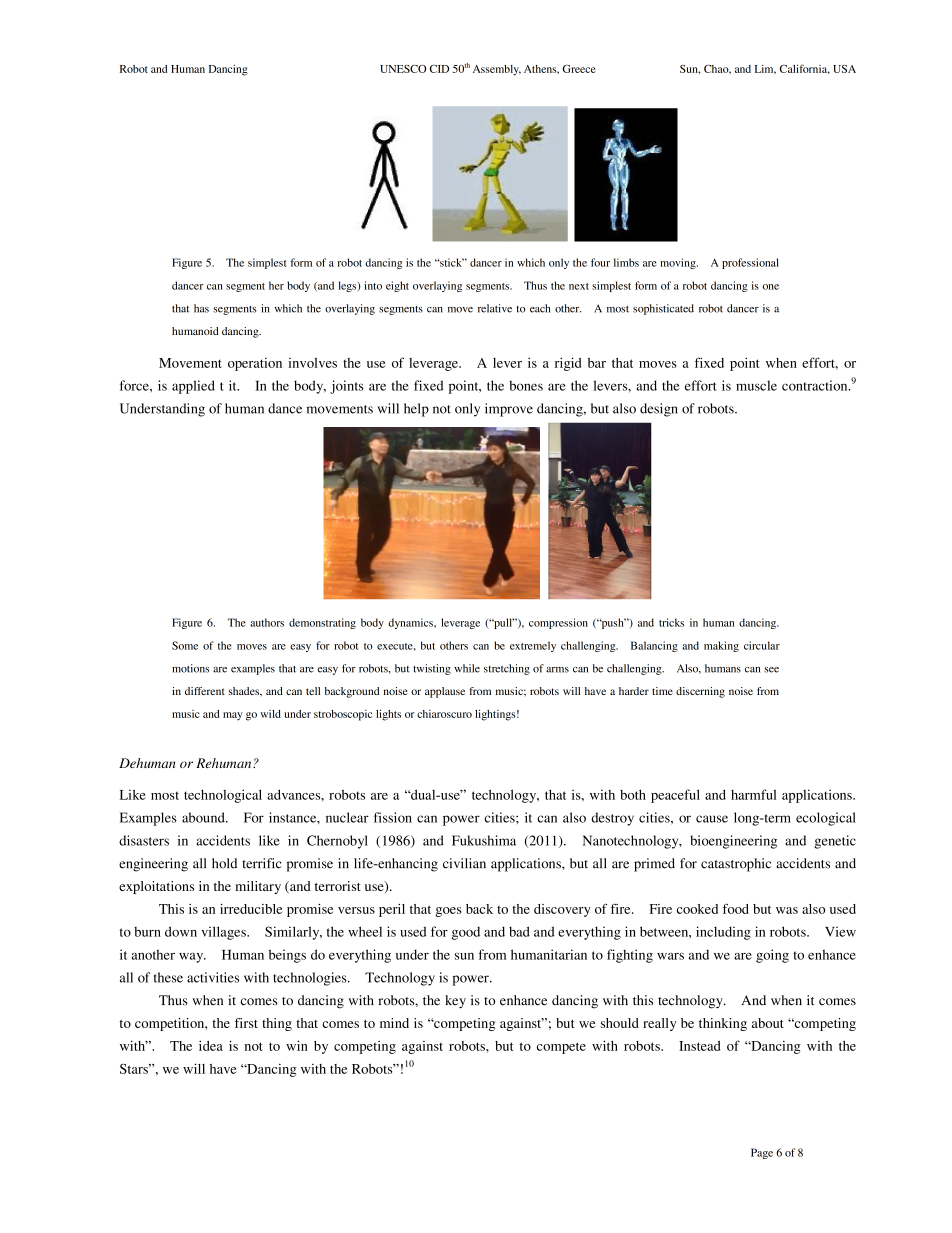  What do you see at coordinates (403, 69) in the image?
I see `UNESCO` at bounding box center [403, 69].
